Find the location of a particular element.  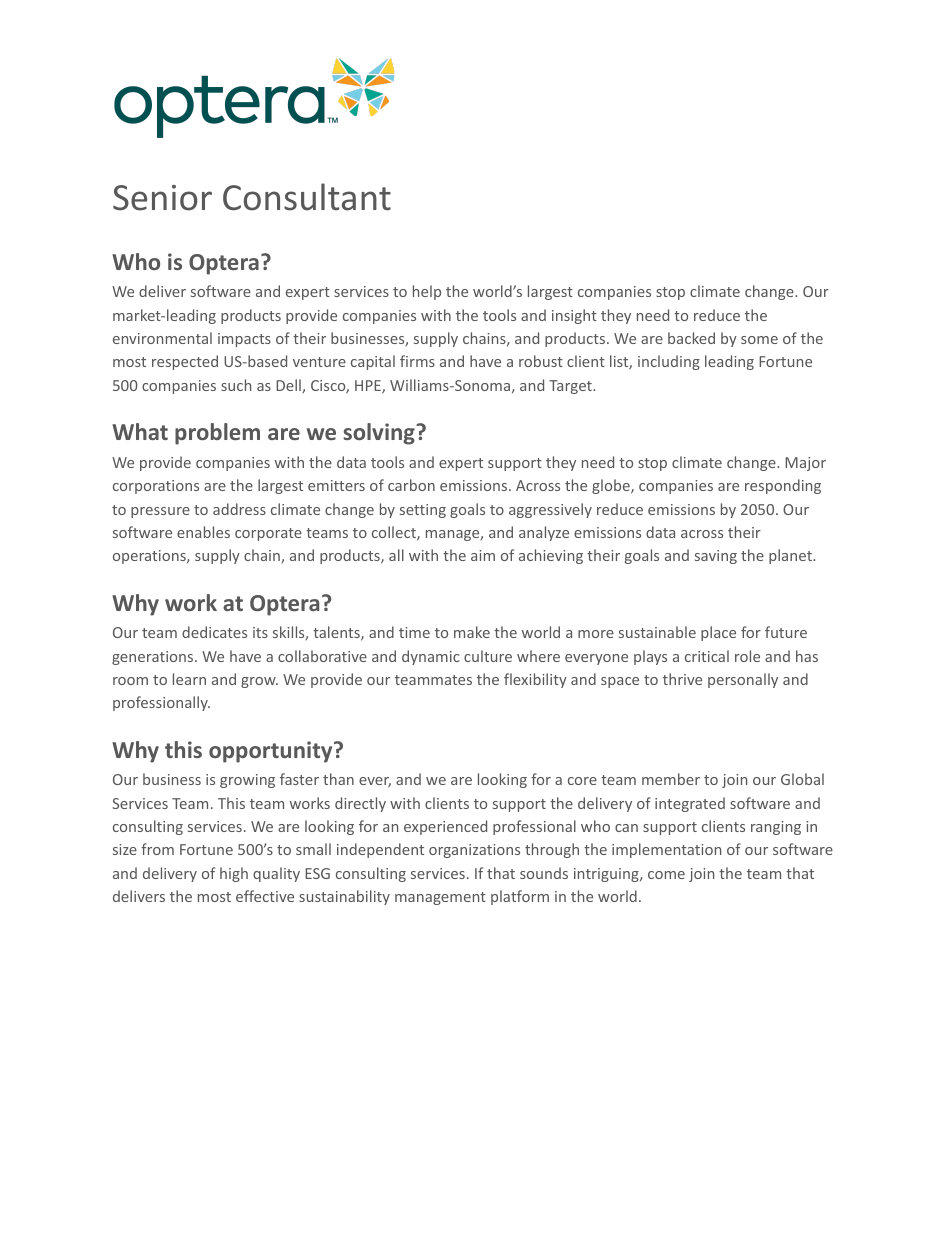

including is located at coordinates (669, 362).
